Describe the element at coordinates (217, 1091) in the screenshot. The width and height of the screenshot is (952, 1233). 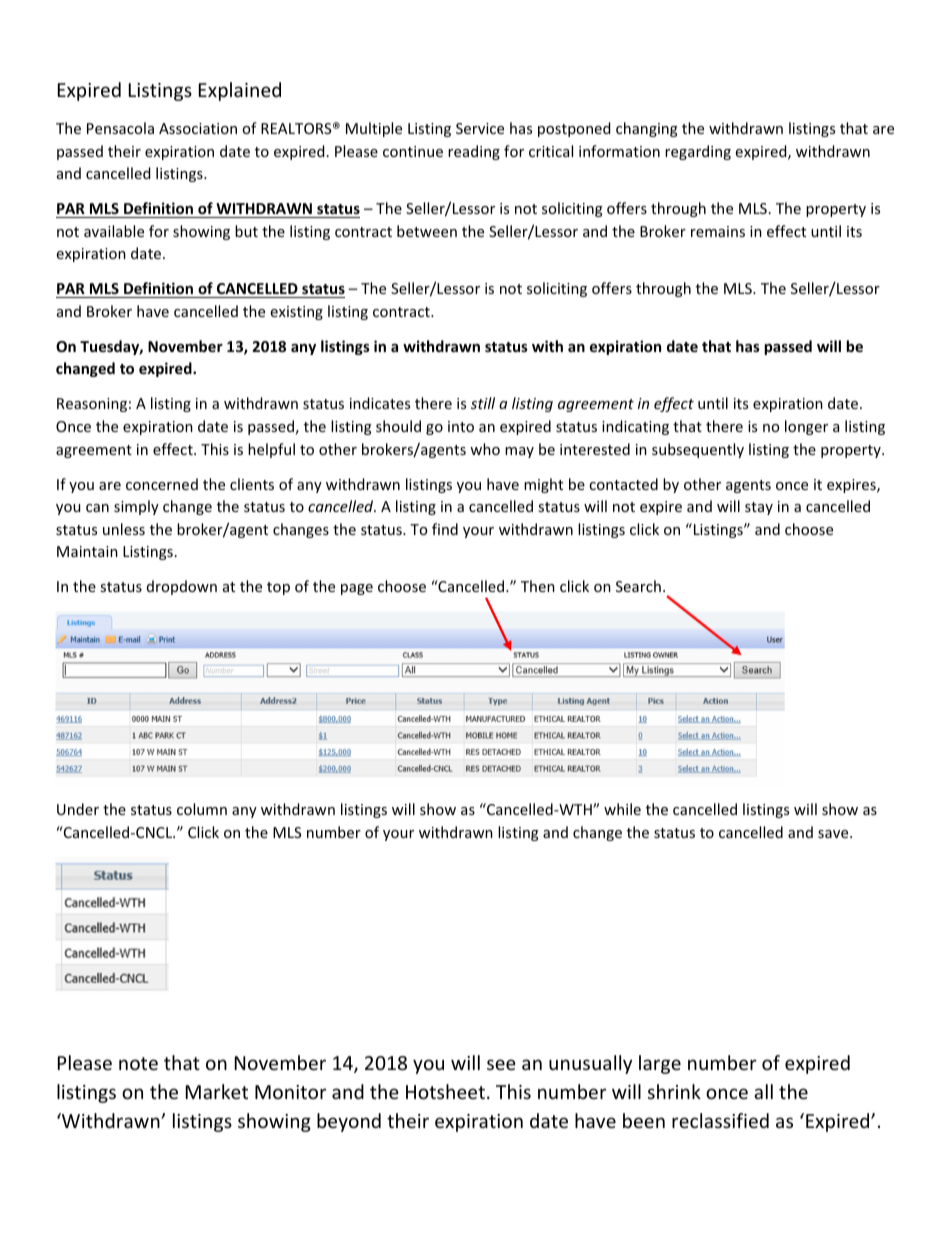
I see `Market` at that location.
